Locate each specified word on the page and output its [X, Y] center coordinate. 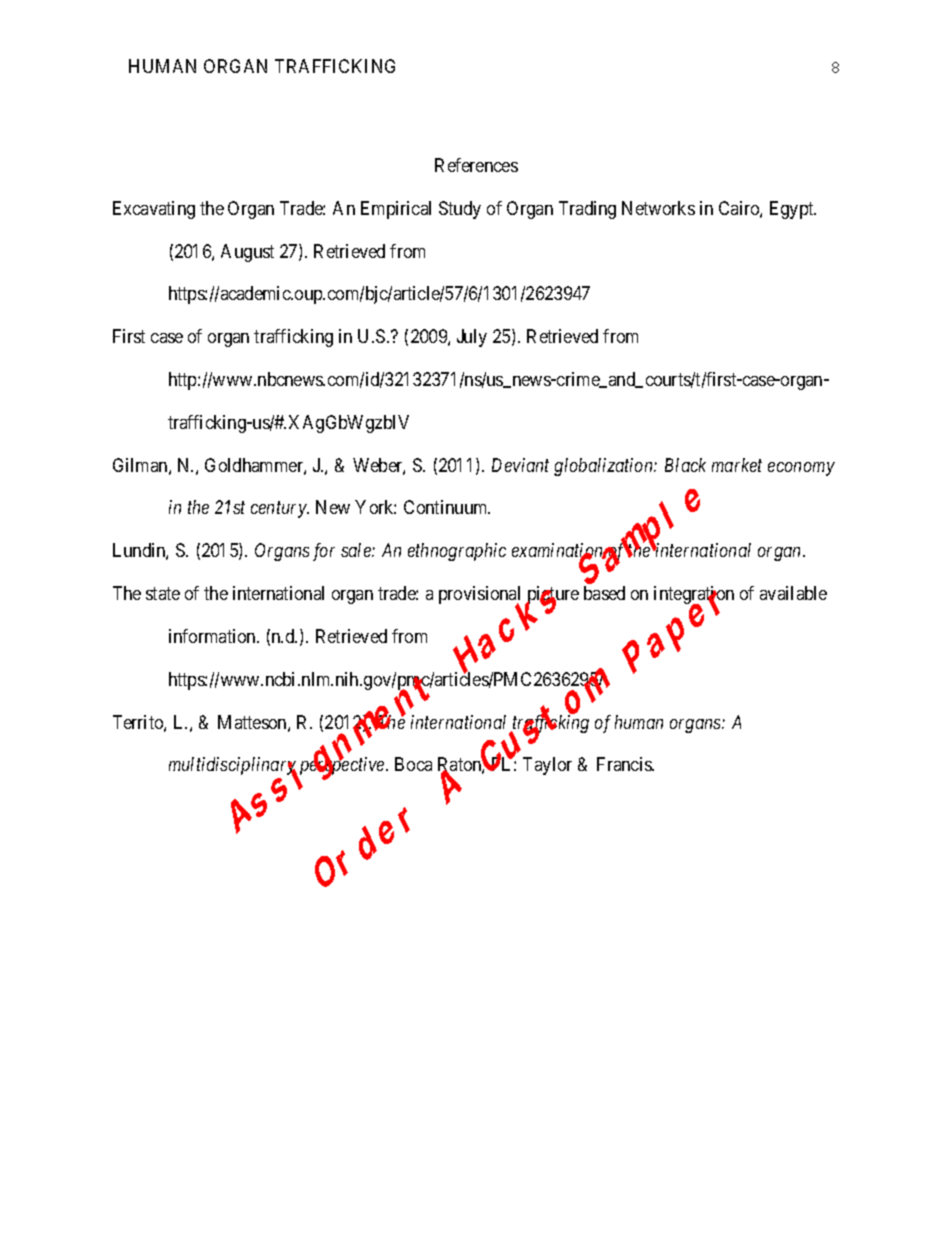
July [472, 338]
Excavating [154, 210]
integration [694, 596]
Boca [413, 764]
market [737, 465]
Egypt [793, 210]
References [476, 165]
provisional [479, 596]
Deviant [520, 465]
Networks [658, 208]
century [279, 510]
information [213, 636]
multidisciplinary [233, 767]
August [247, 253]
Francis [625, 764]
